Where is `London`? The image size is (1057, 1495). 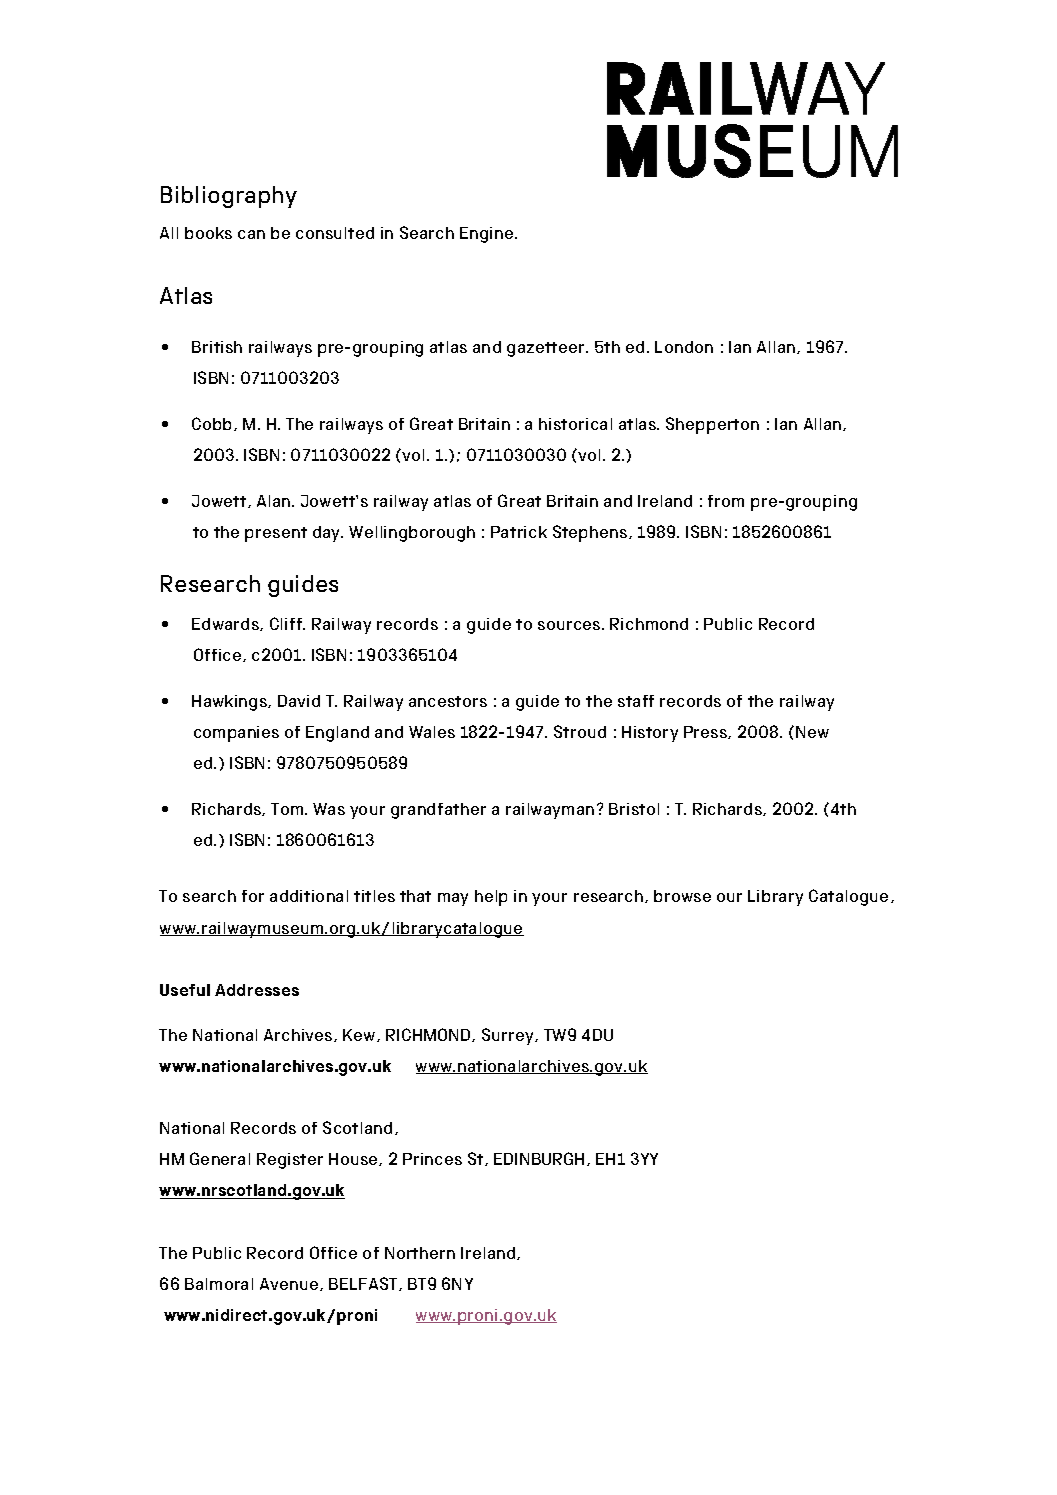 London is located at coordinates (684, 347).
